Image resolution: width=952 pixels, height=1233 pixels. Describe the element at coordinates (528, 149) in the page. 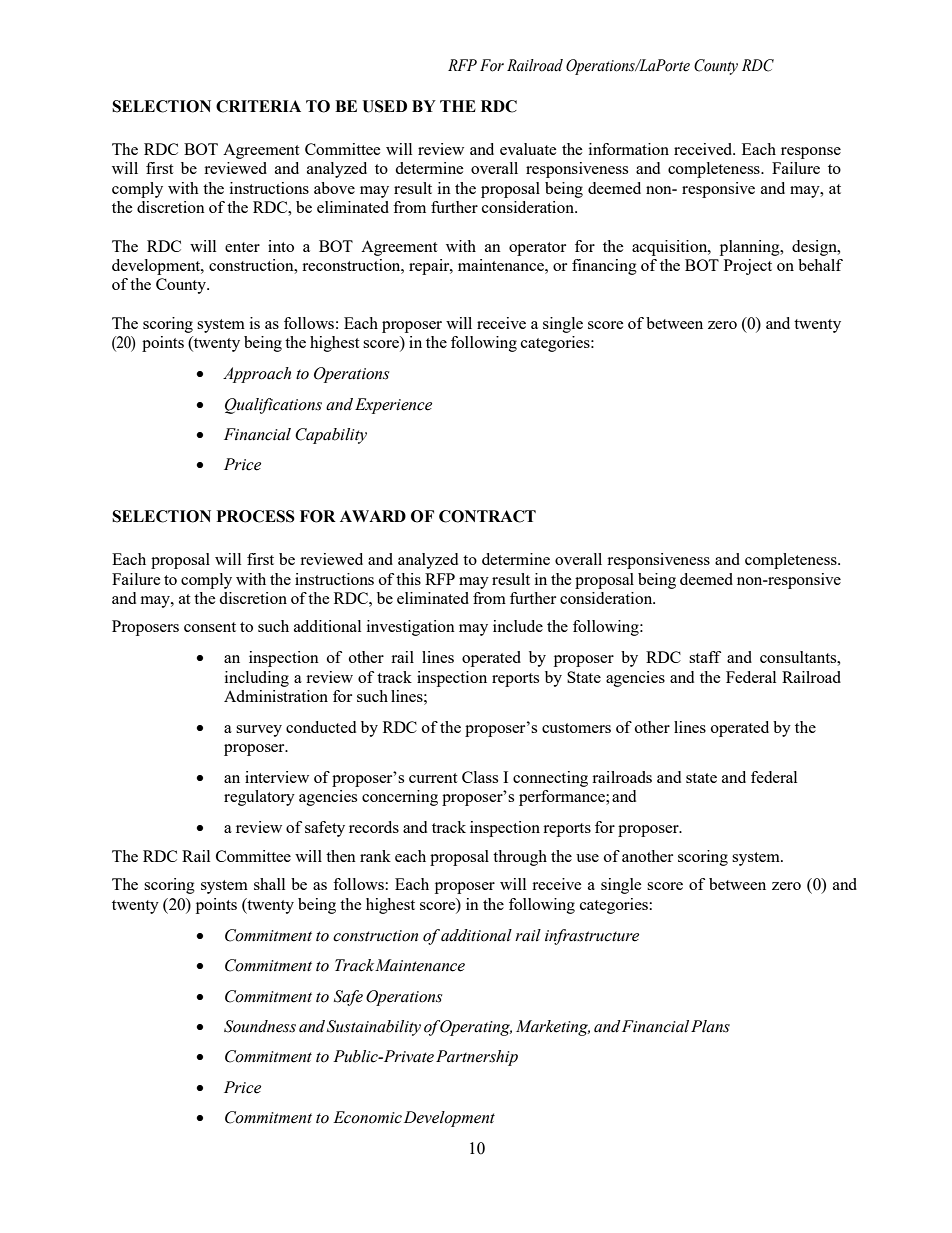

I see `evaluate` at that location.
